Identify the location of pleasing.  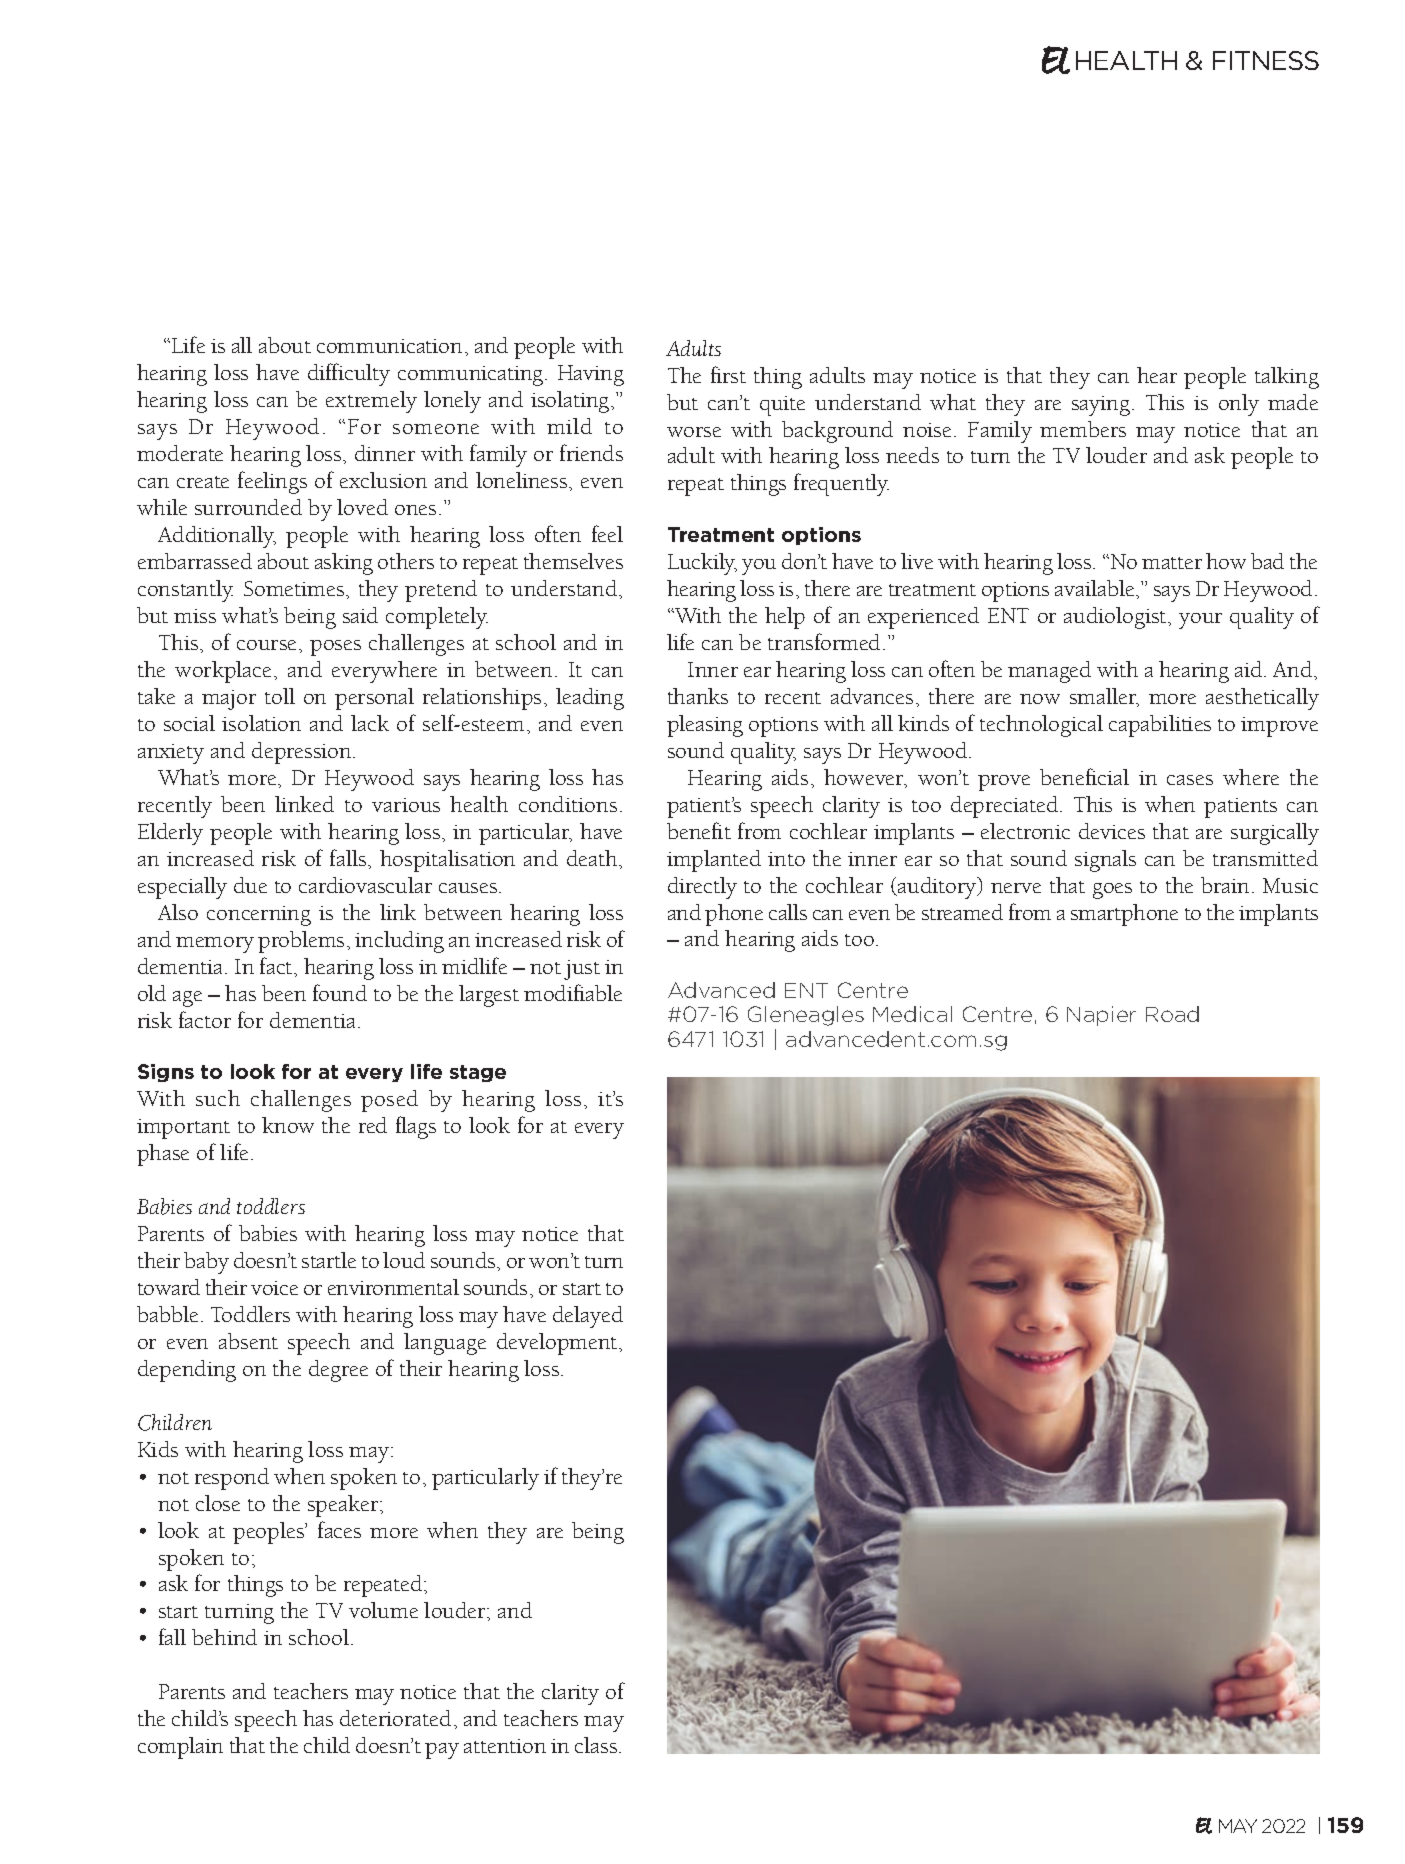
(705, 726).
